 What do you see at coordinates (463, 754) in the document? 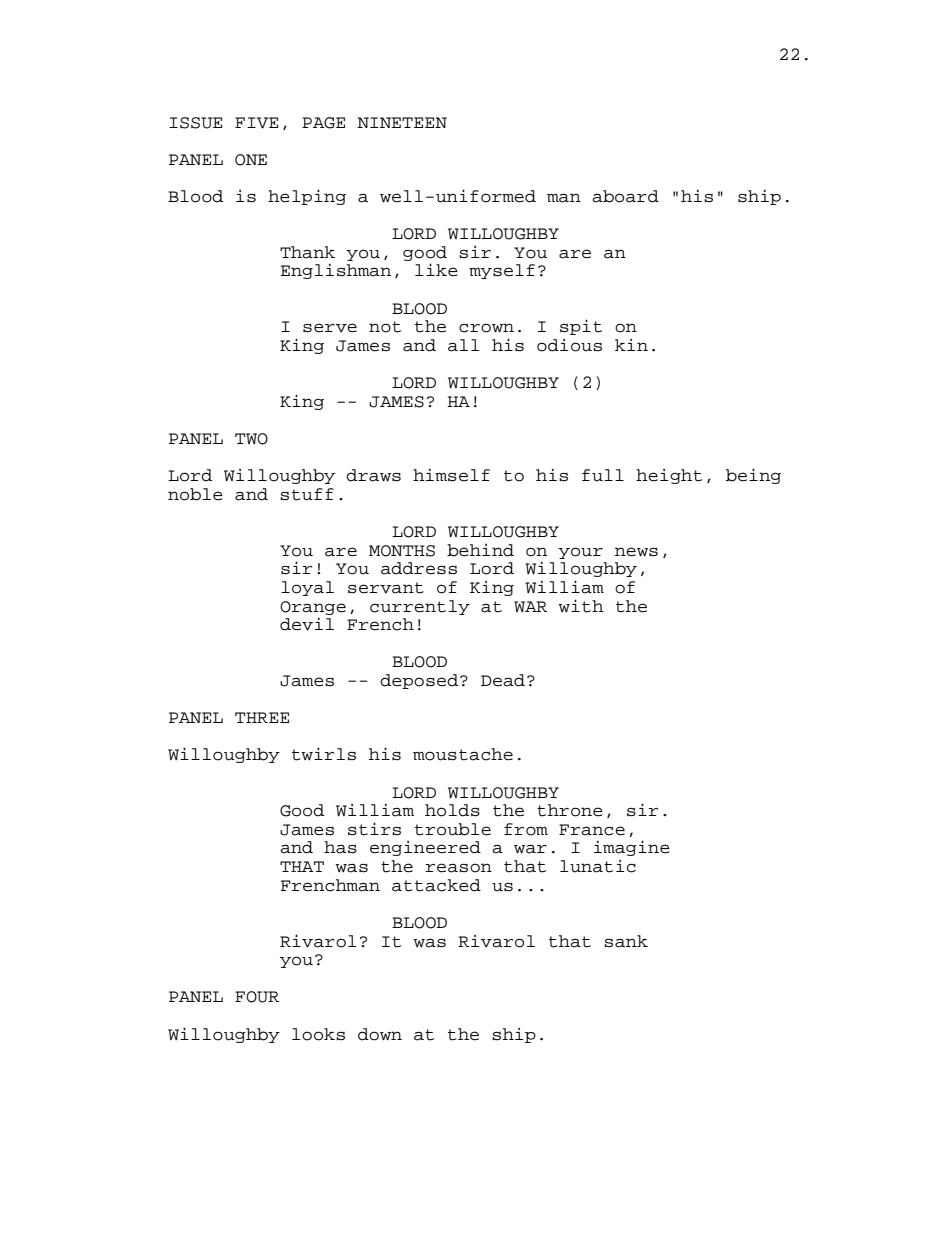
I see `moustache` at bounding box center [463, 754].
